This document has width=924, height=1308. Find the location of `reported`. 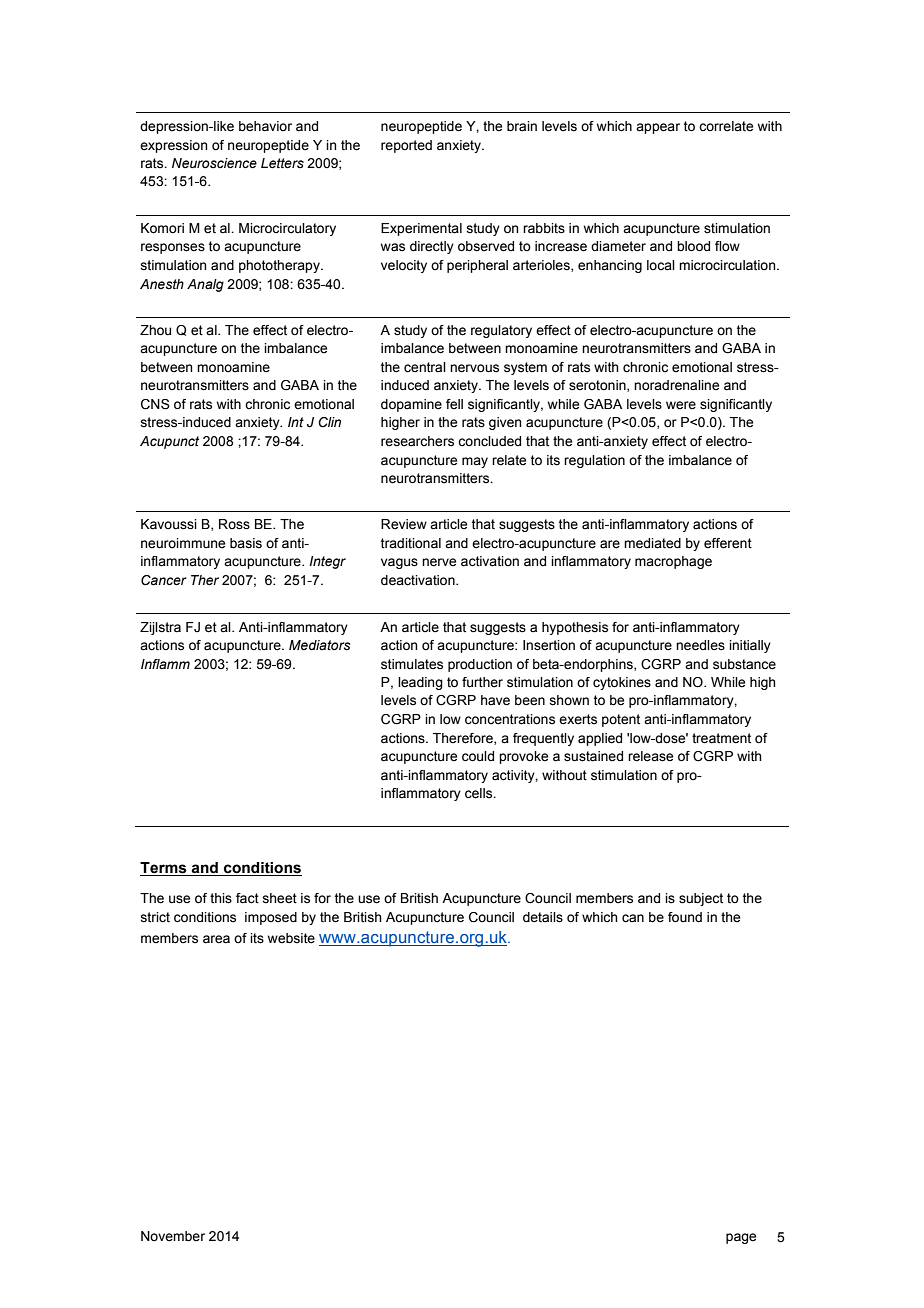

reported is located at coordinates (406, 146).
